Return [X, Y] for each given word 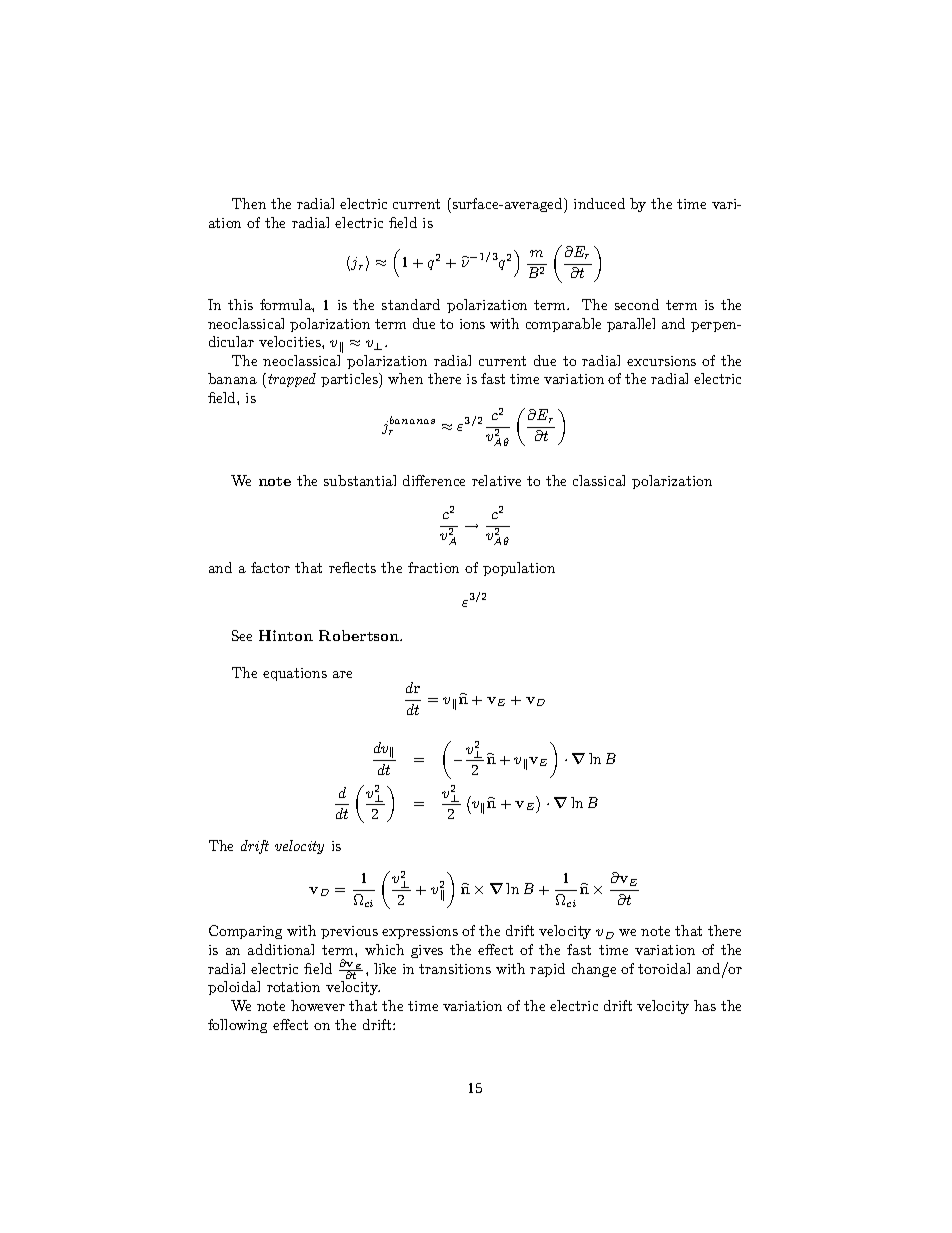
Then [249, 203]
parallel [631, 325]
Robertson [360, 635]
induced [599, 203]
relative [496, 480]
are [342, 674]
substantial [360, 480]
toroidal [664, 968]
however [318, 1005]
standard [411, 304]
